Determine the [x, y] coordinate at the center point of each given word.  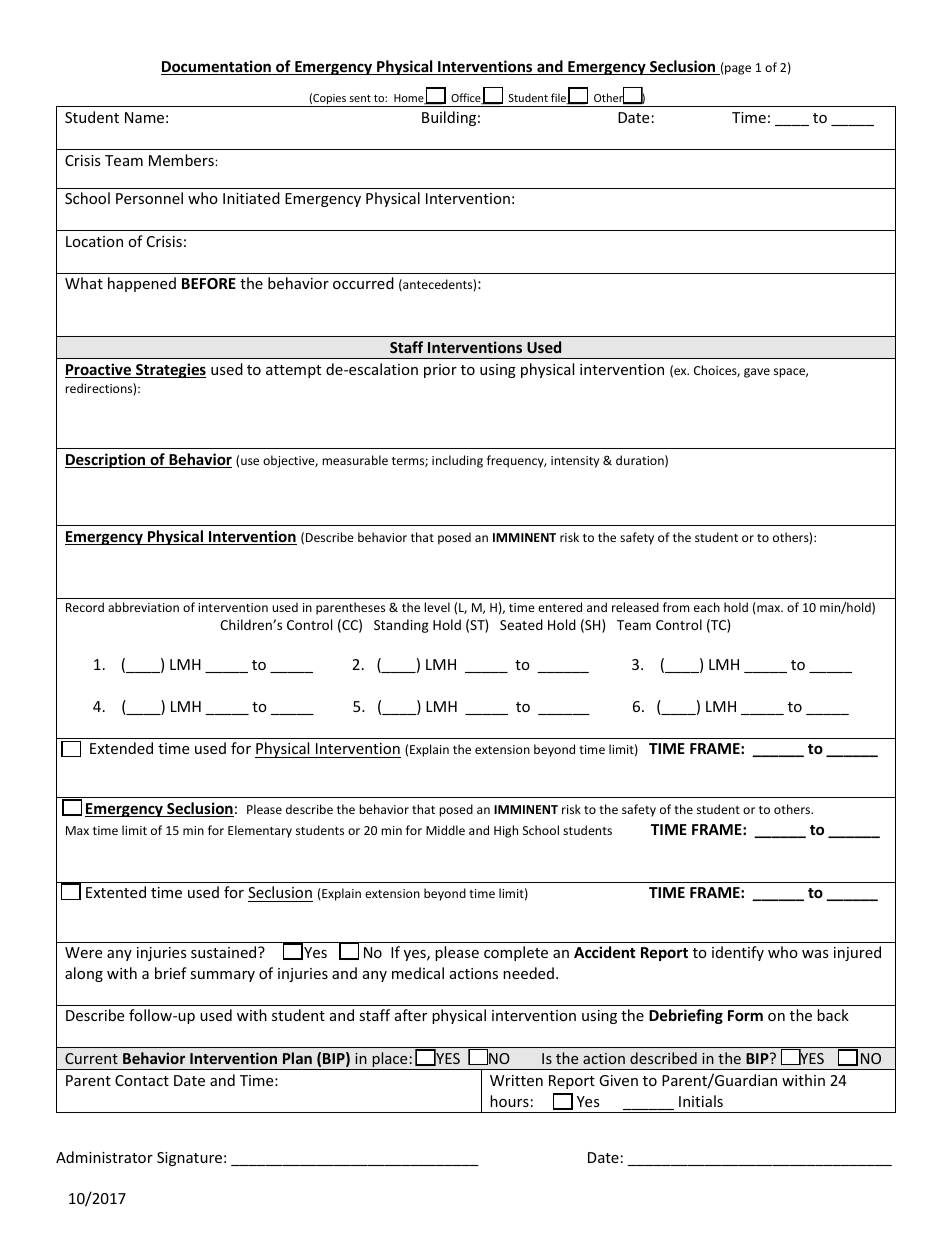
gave [757, 373]
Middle [445, 830]
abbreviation [143, 607]
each [707, 607]
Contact [142, 1080]
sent [360, 98]
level [437, 607]
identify [738, 953]
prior [440, 371]
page [738, 70]
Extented [116, 892]
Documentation [217, 67]
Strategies [170, 370]
